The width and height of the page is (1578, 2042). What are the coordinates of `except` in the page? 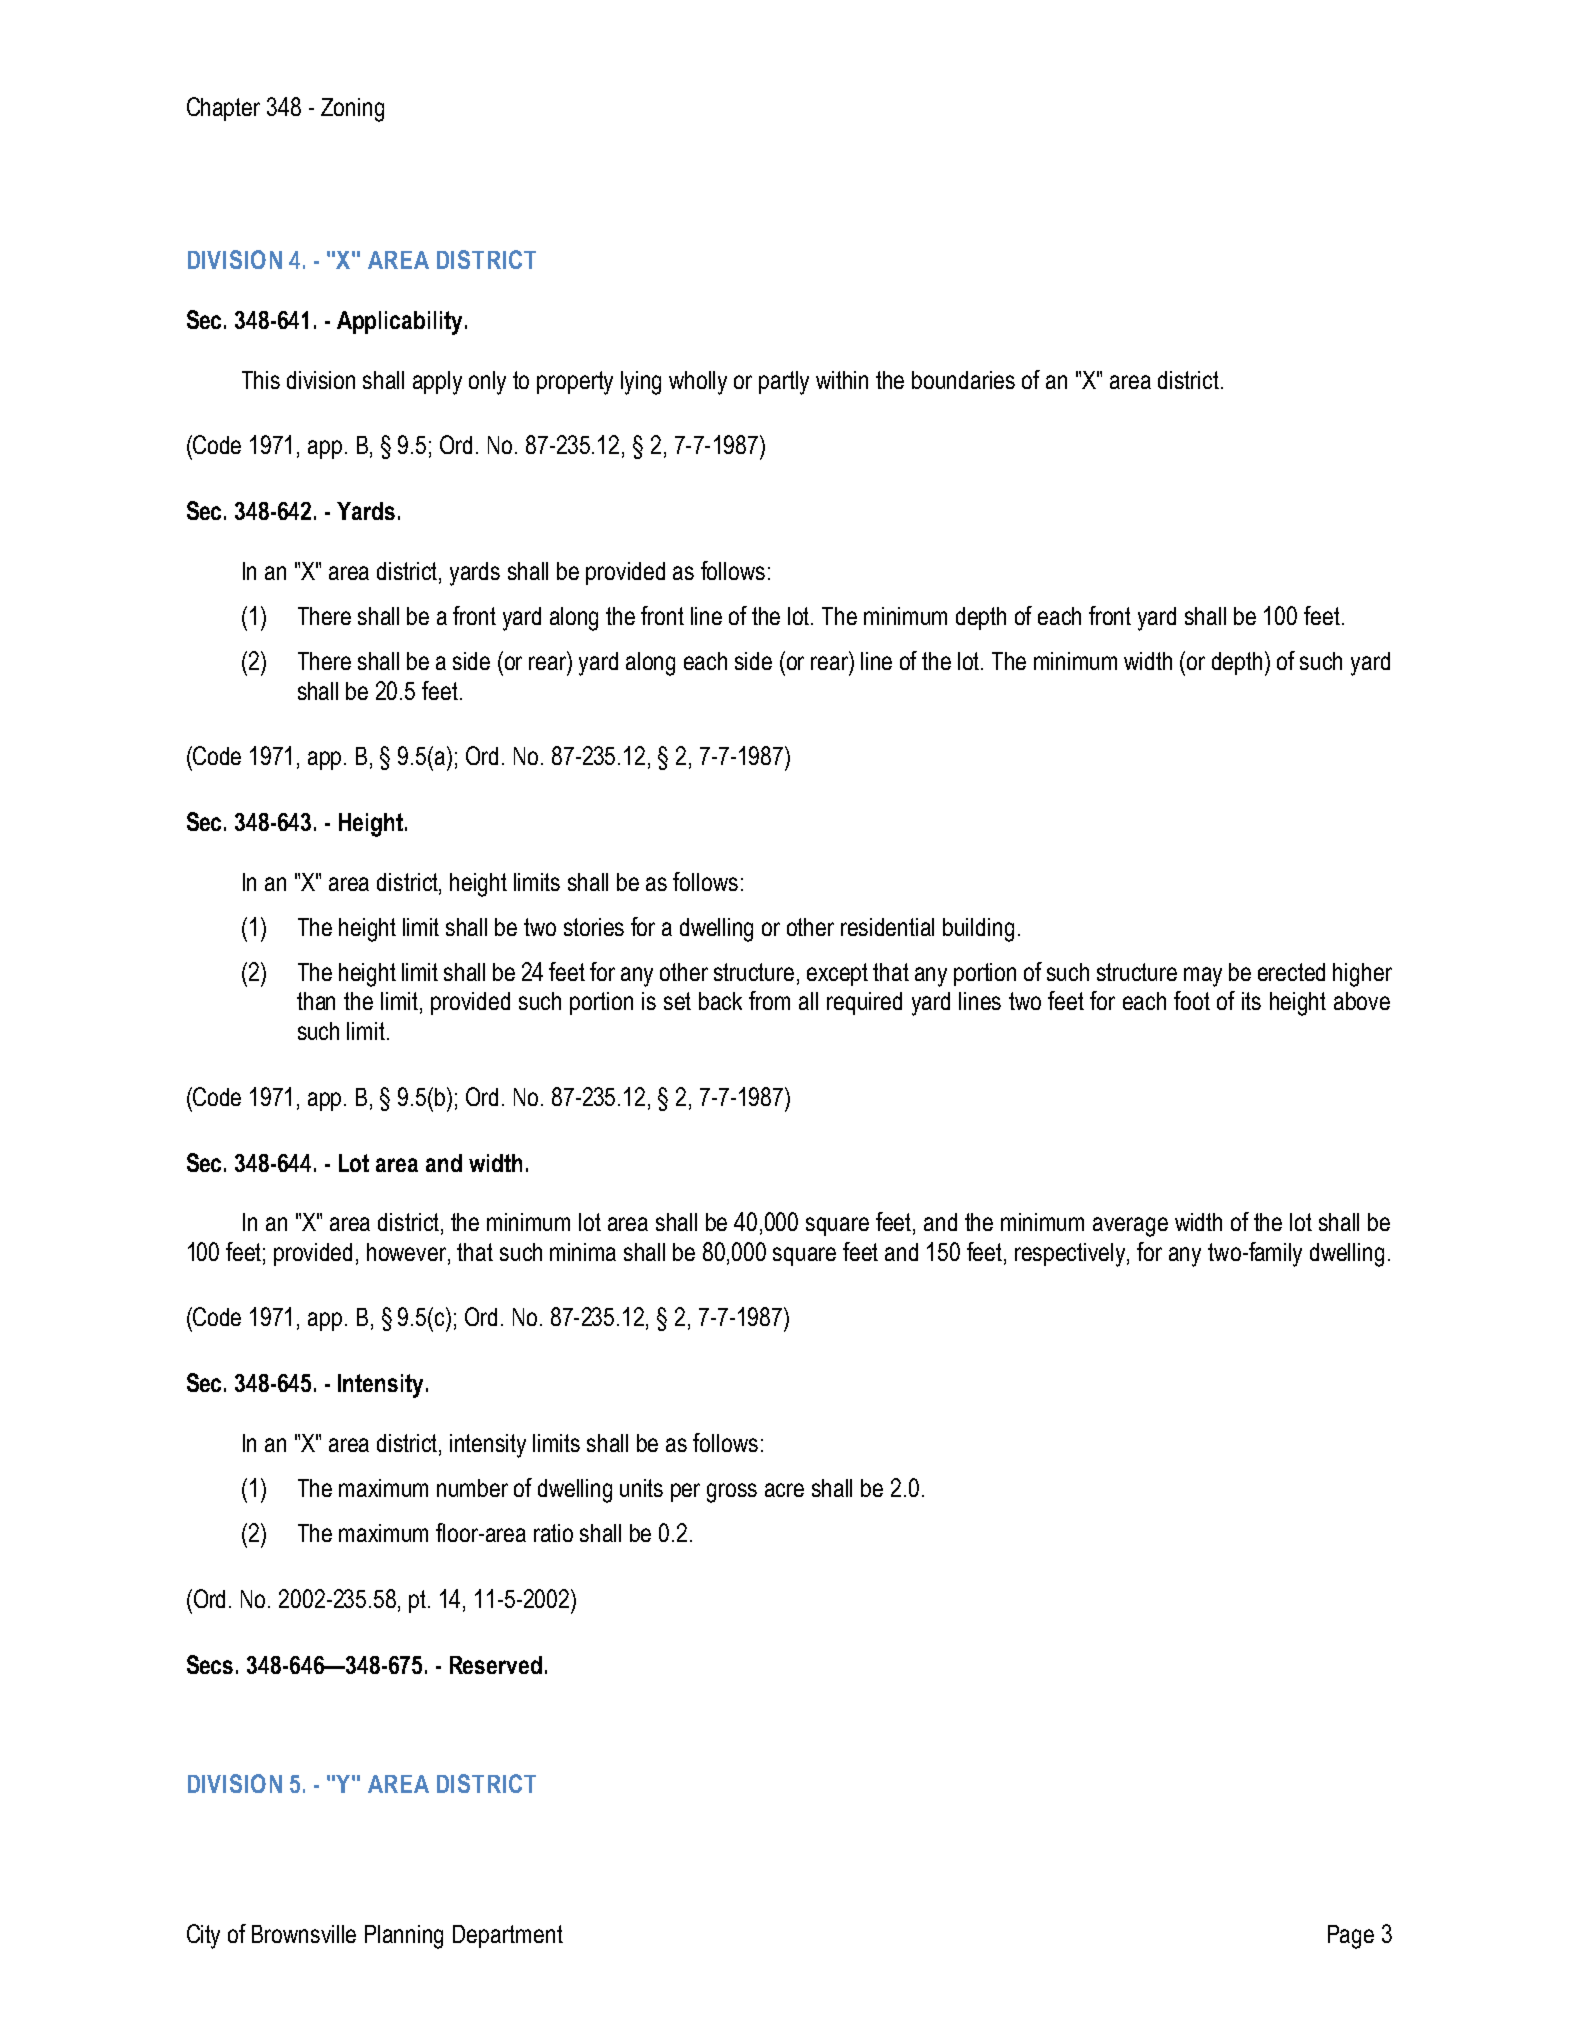 It's located at (837, 974).
